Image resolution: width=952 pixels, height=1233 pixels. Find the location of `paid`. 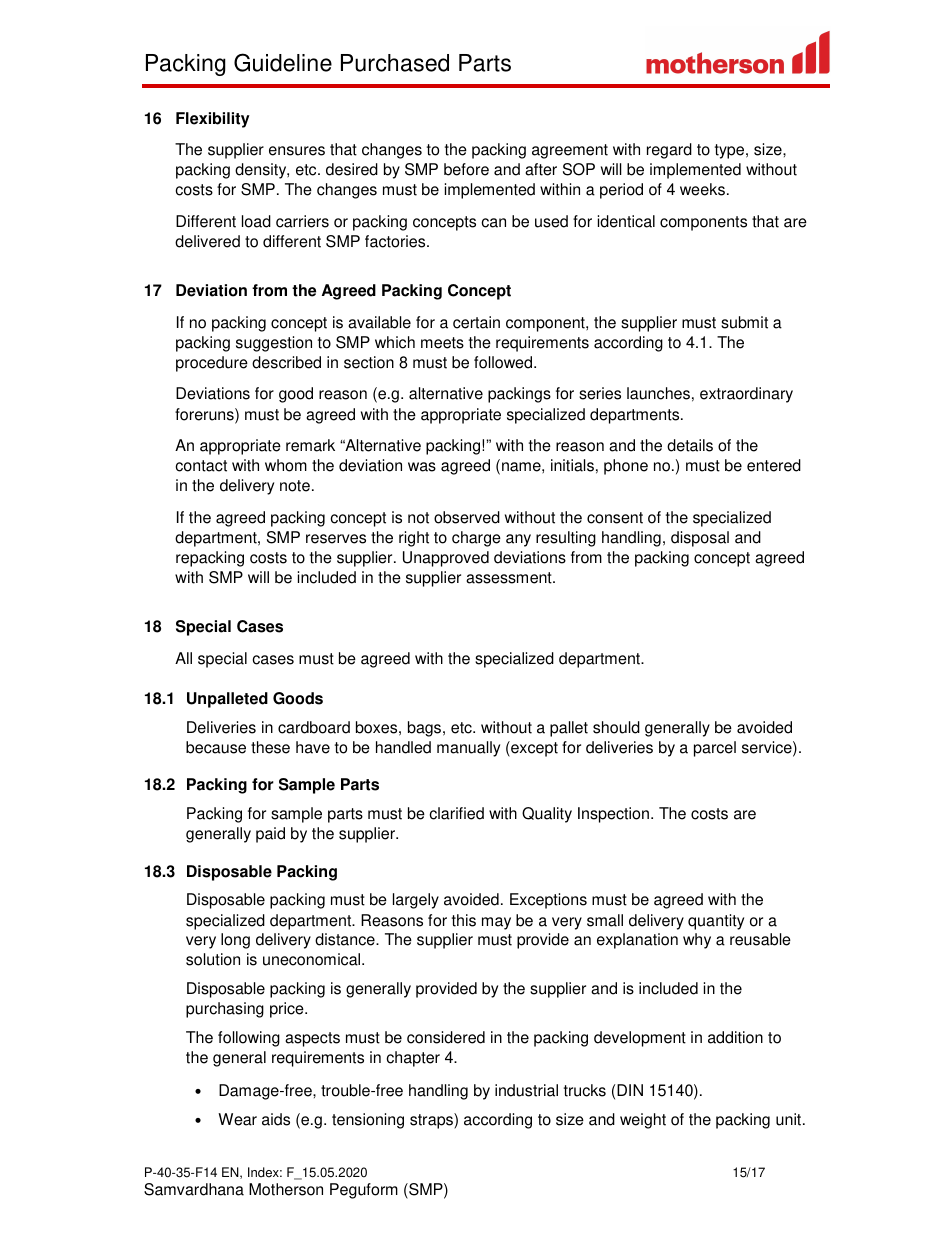

paid is located at coordinates (270, 835).
